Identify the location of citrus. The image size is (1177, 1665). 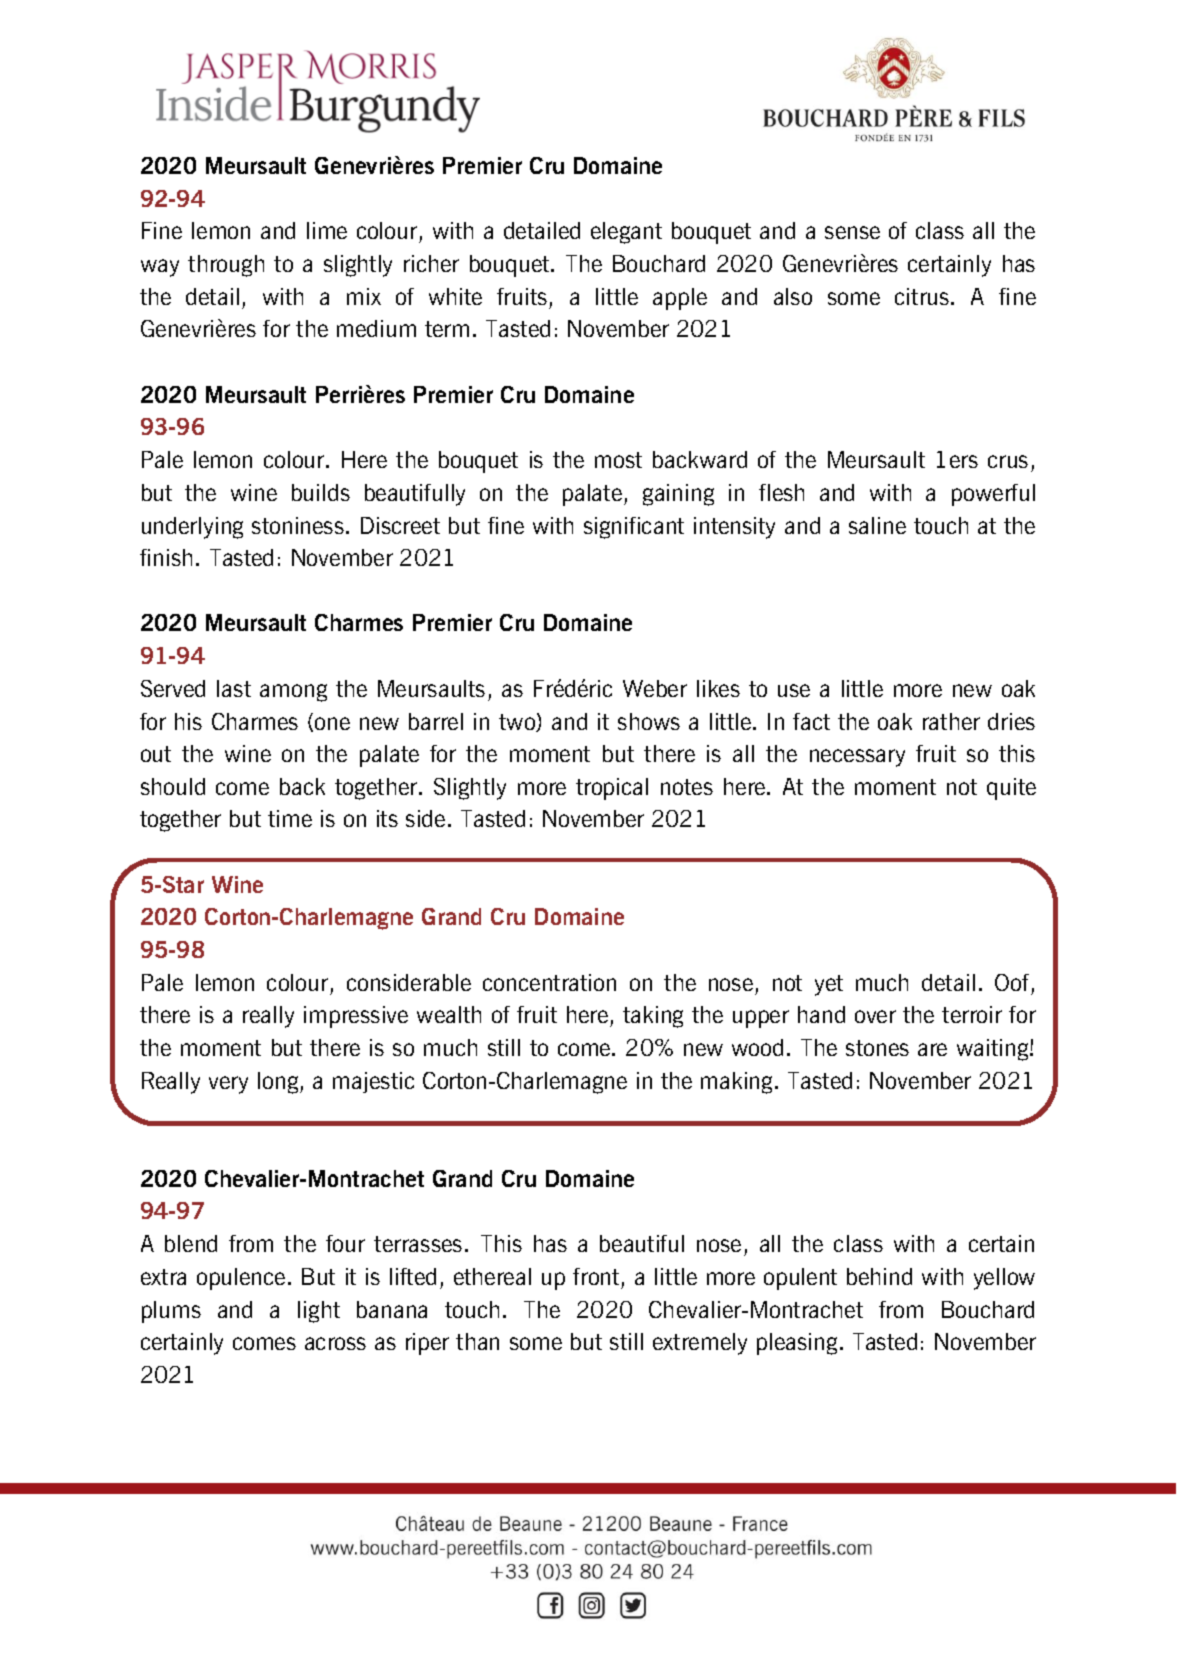
(923, 296).
